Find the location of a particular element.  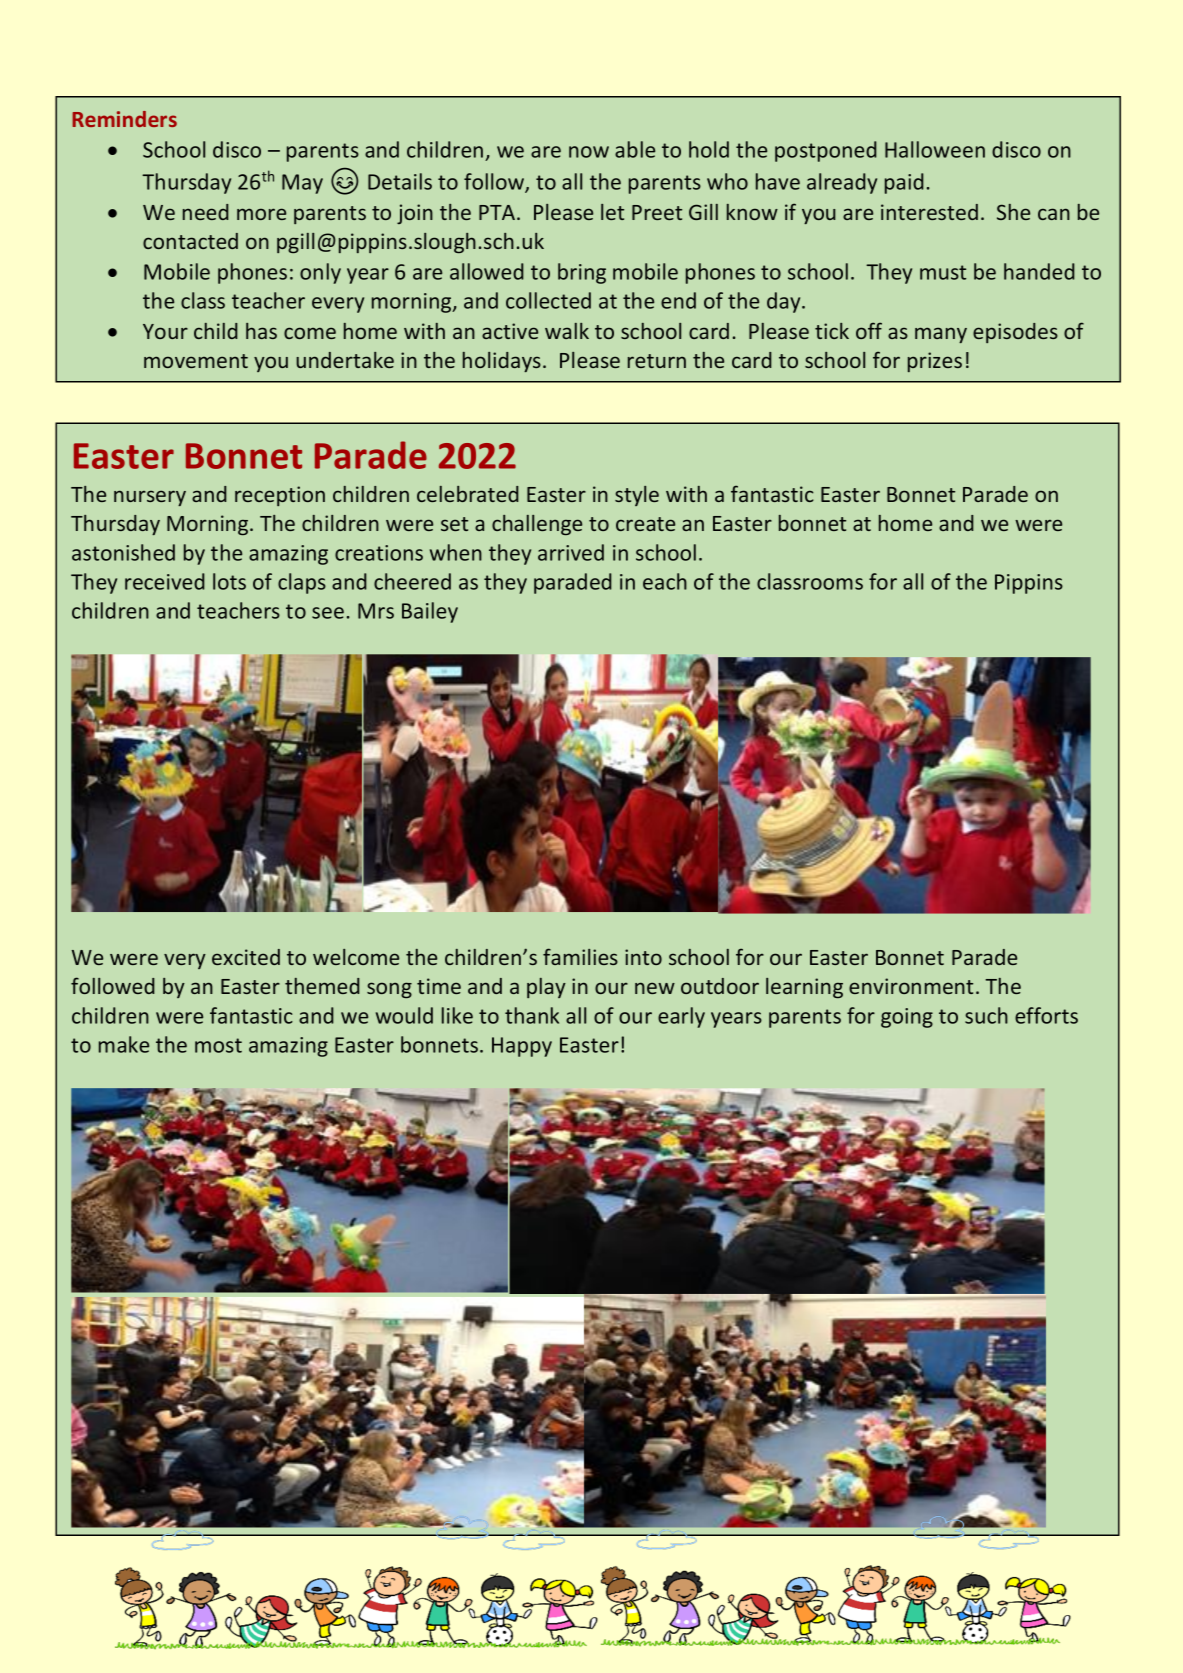

Halloween is located at coordinates (935, 149).
